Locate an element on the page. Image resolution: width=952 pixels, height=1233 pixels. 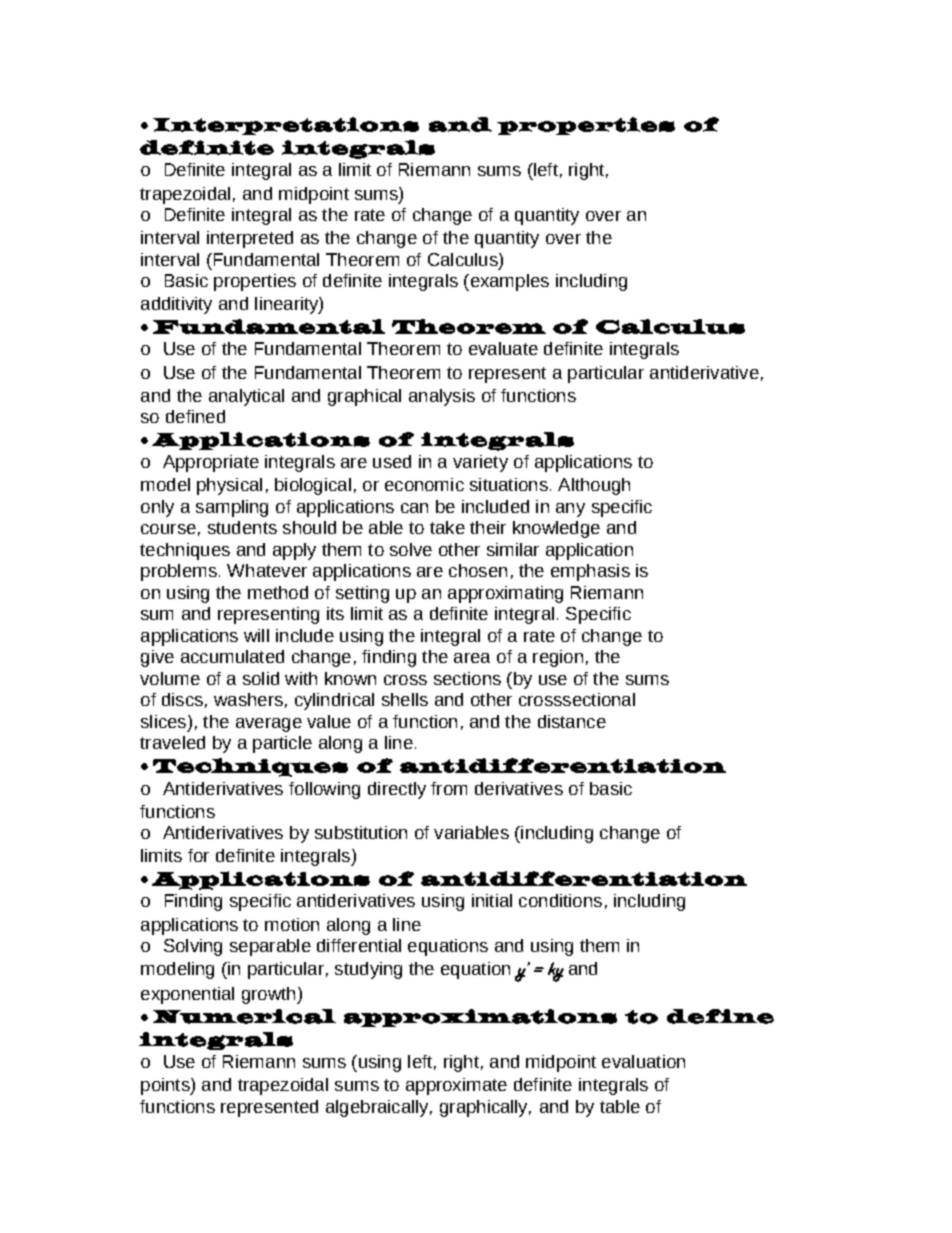
used is located at coordinates (392, 461).
